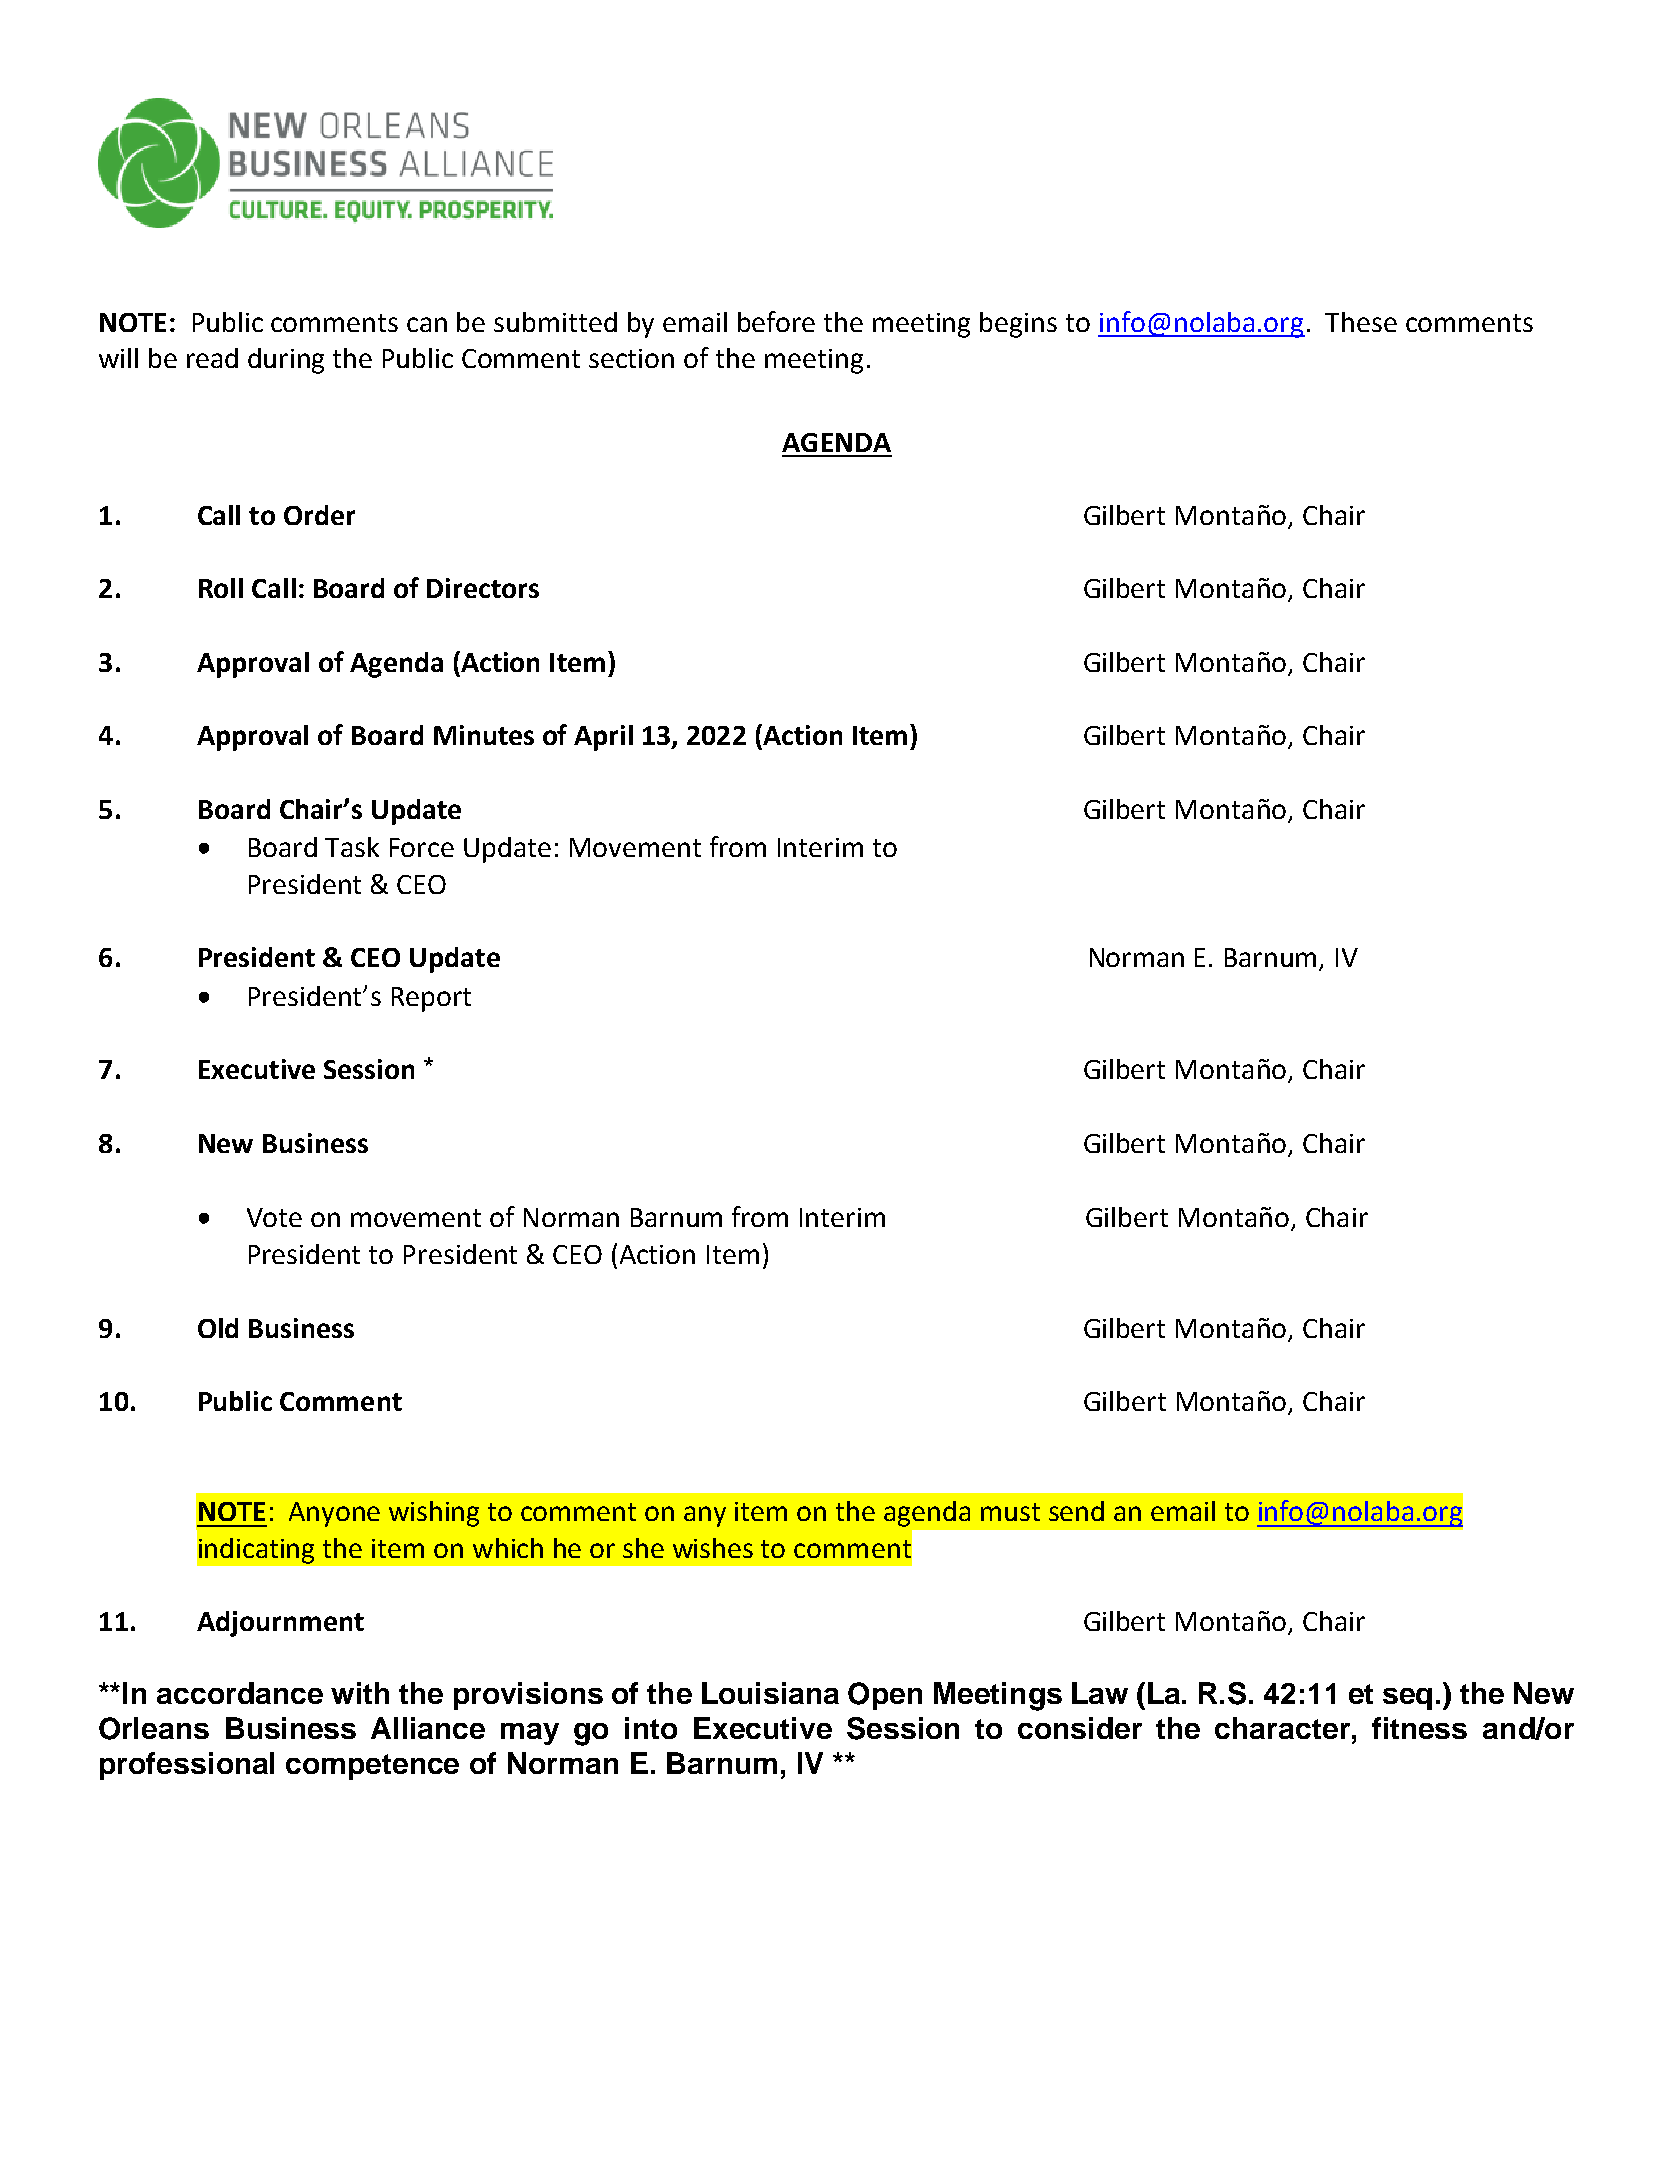  What do you see at coordinates (240, 1693) in the screenshot?
I see `accordance` at bounding box center [240, 1693].
